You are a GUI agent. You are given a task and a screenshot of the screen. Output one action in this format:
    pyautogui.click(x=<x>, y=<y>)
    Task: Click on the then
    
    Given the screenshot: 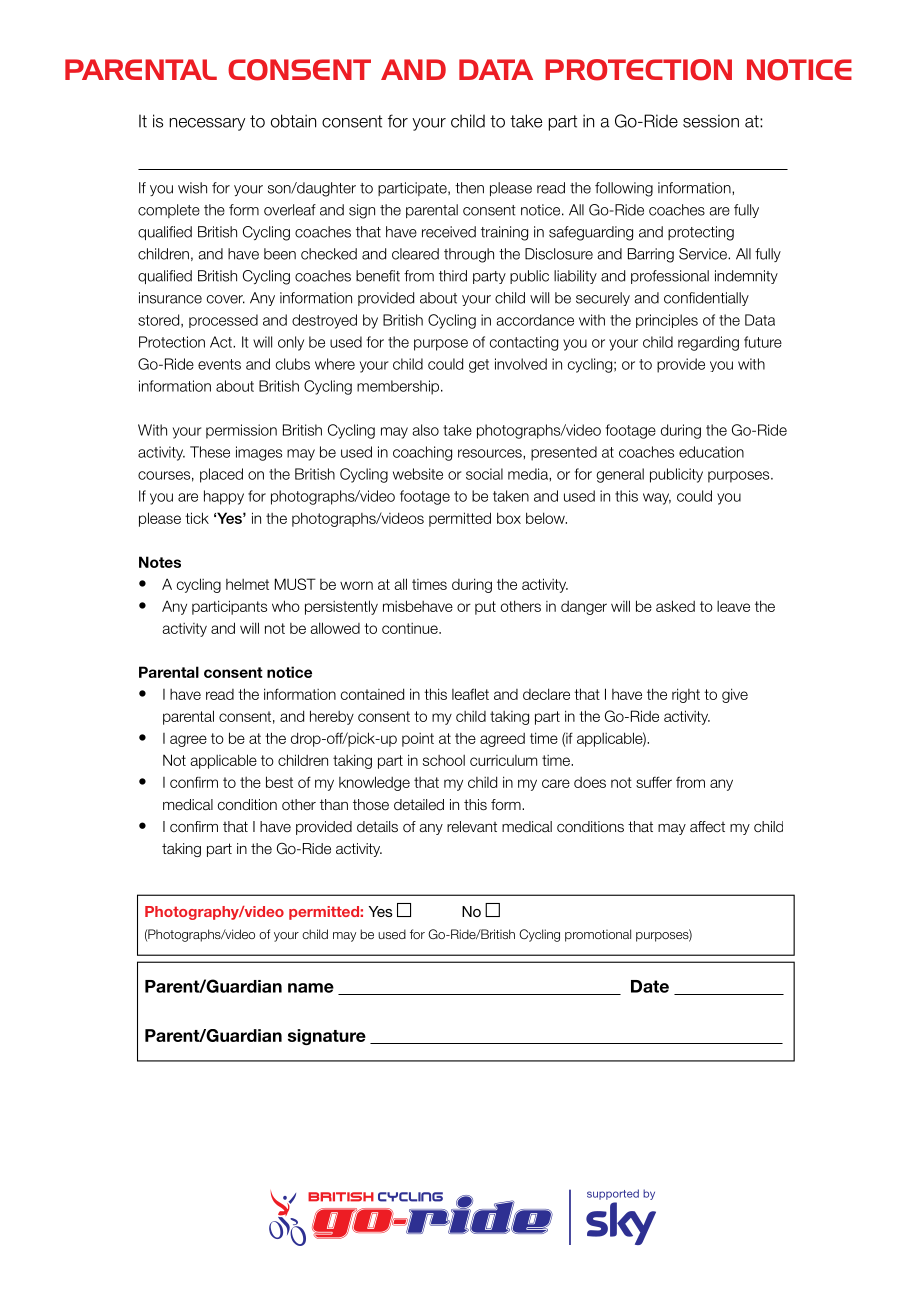 What is the action you would take?
    pyautogui.click(x=469, y=188)
